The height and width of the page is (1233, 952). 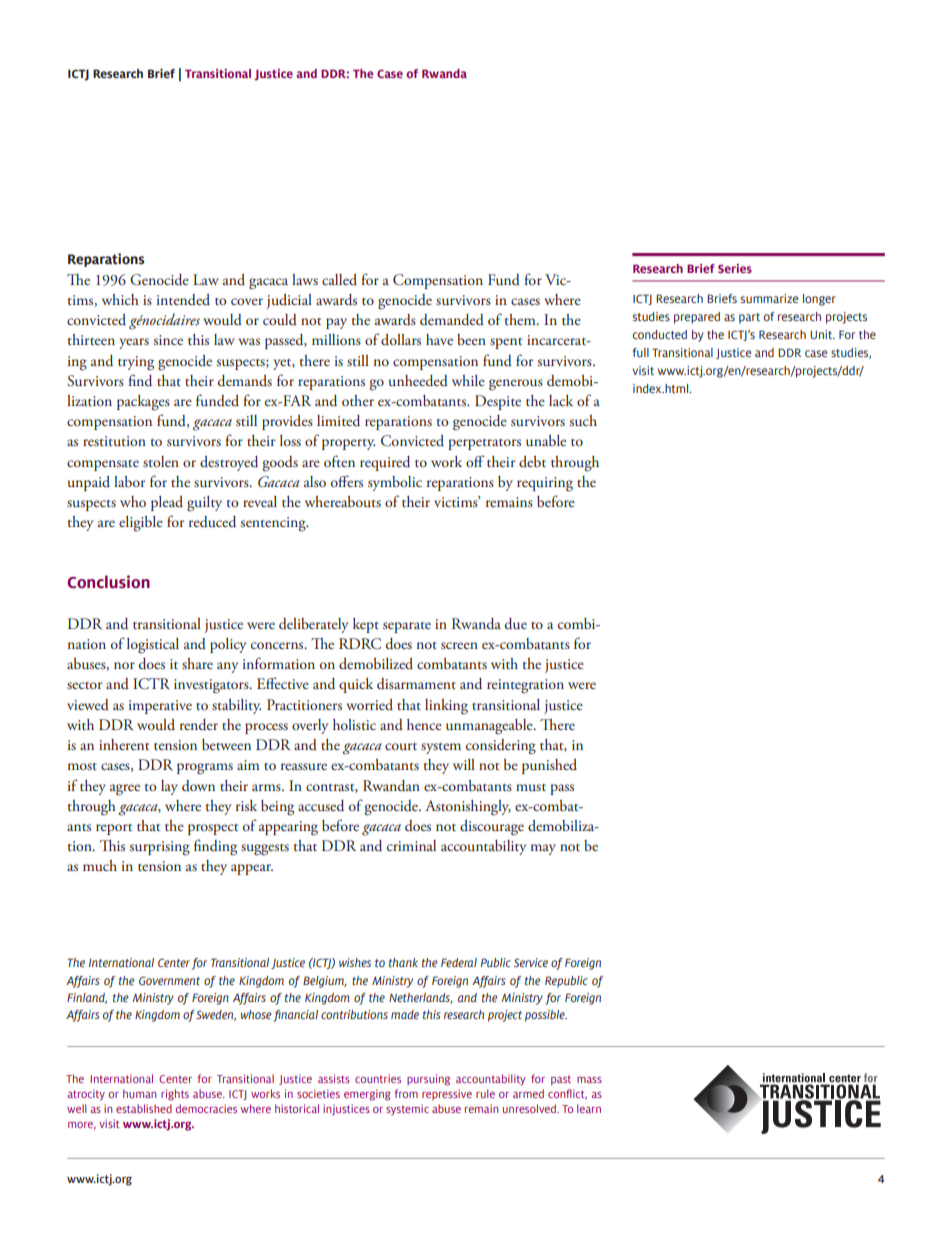 What do you see at coordinates (446, 707) in the page?
I see `linking` at bounding box center [446, 707].
